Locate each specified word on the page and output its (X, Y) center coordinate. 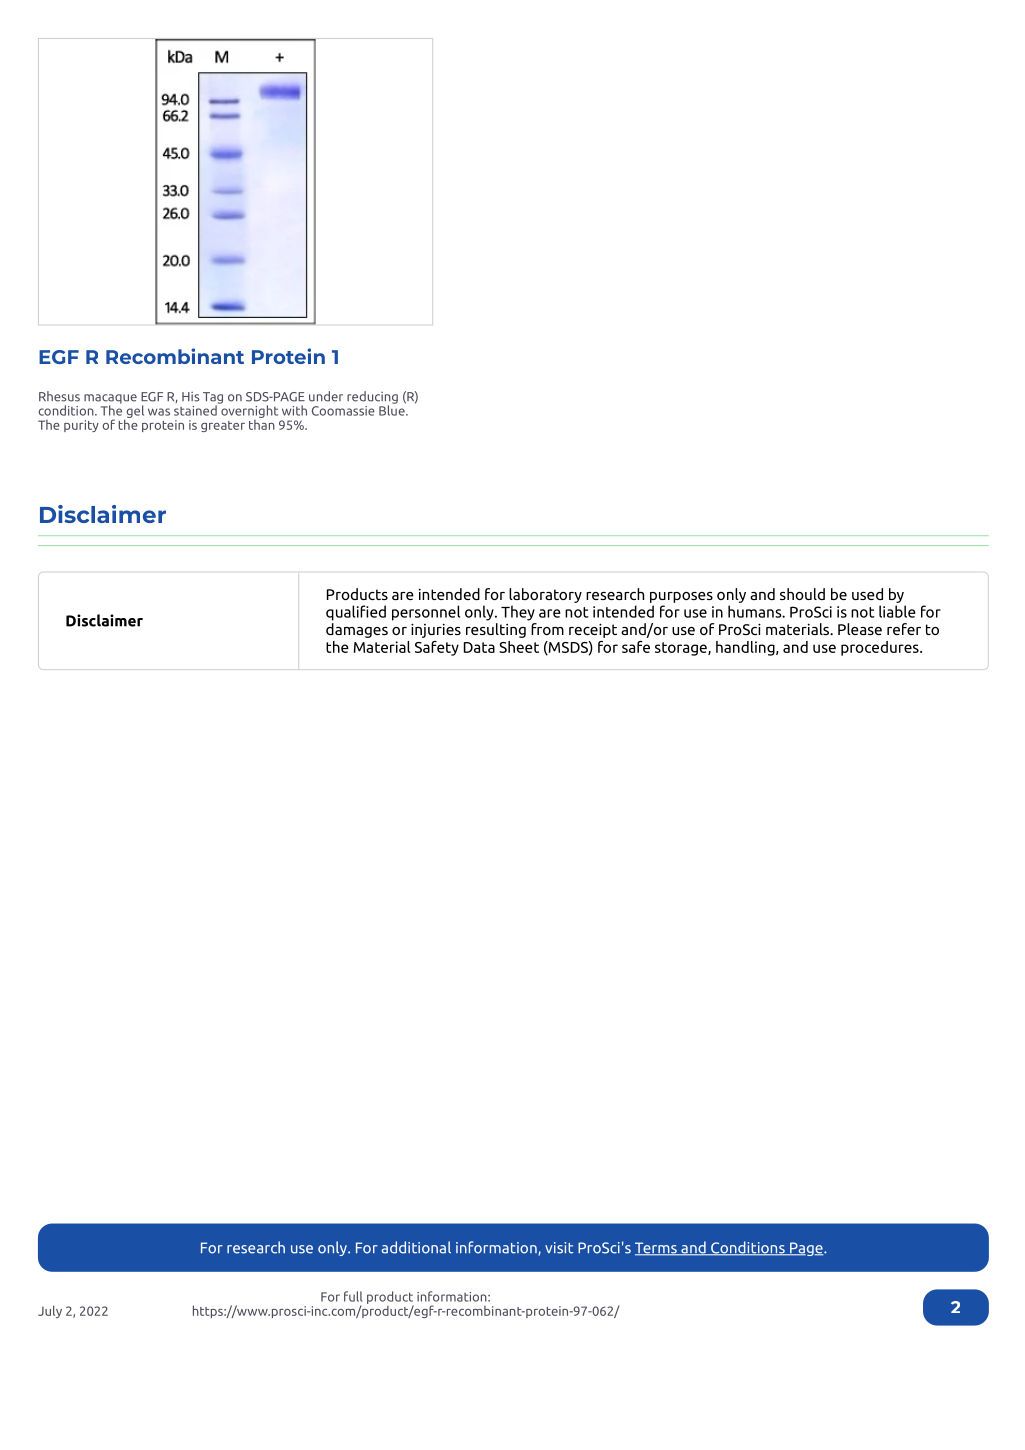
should (802, 594)
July (50, 1311)
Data (479, 647)
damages (357, 630)
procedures (881, 648)
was (159, 412)
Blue (393, 409)
